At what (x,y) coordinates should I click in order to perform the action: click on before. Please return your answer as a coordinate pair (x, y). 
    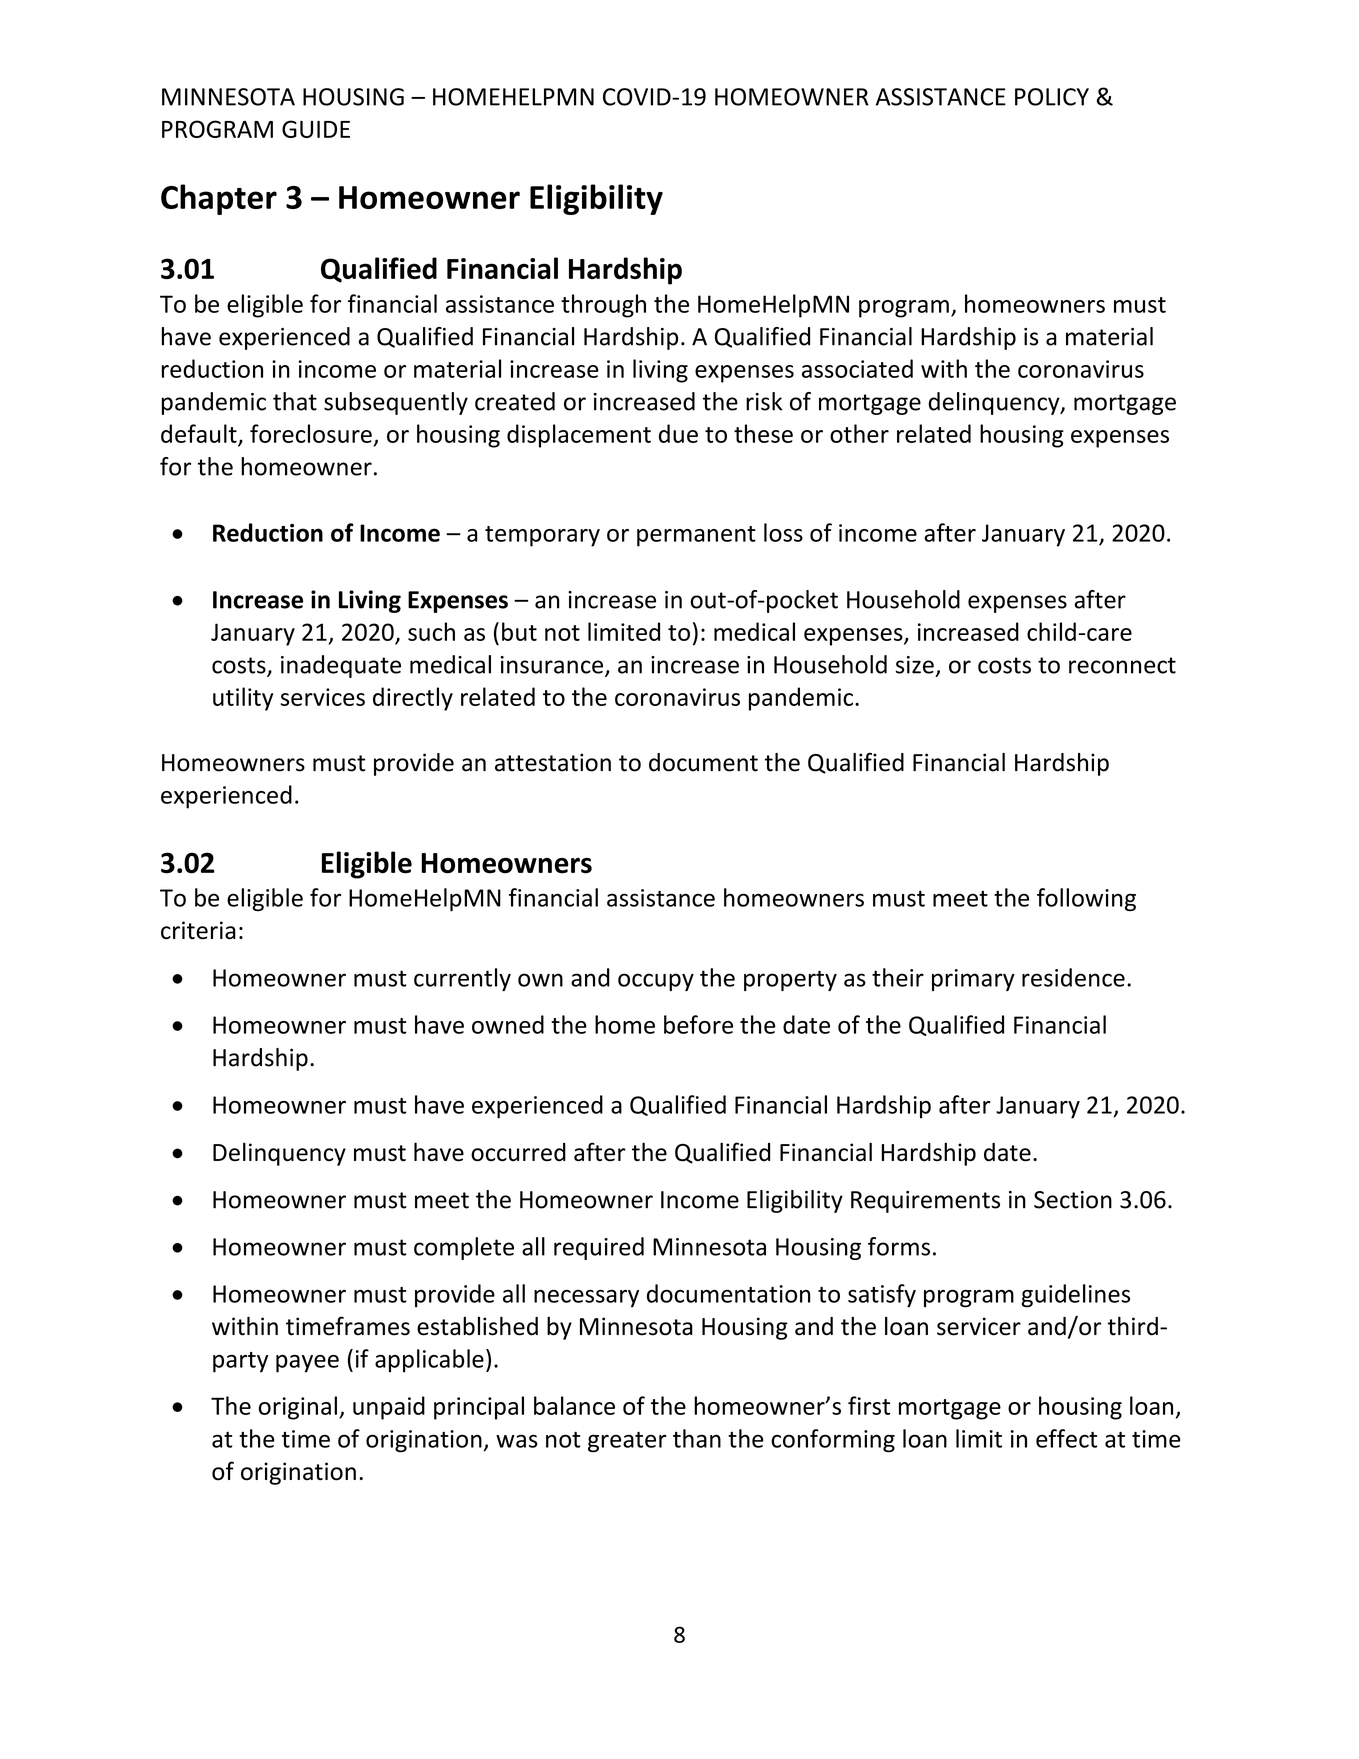
    Looking at the image, I should click on (698, 1024).
